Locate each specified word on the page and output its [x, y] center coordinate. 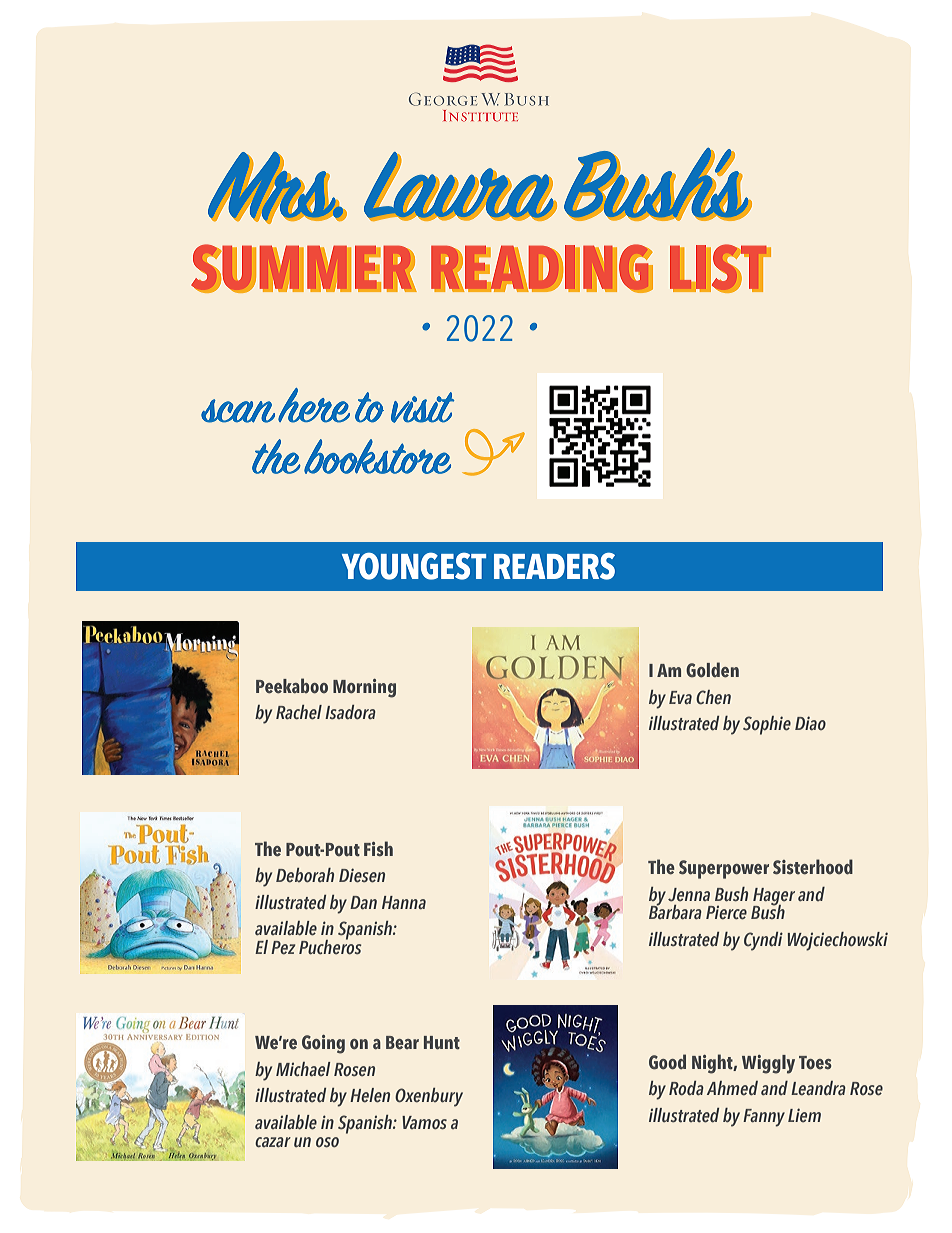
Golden [712, 669]
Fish [378, 848]
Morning [364, 688]
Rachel [299, 712]
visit [423, 407]
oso [327, 1142]
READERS [554, 566]
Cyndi [763, 941]
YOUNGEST [414, 566]
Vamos [424, 1122]
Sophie [767, 725]
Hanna [404, 902]
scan [238, 411]
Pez [283, 947]
